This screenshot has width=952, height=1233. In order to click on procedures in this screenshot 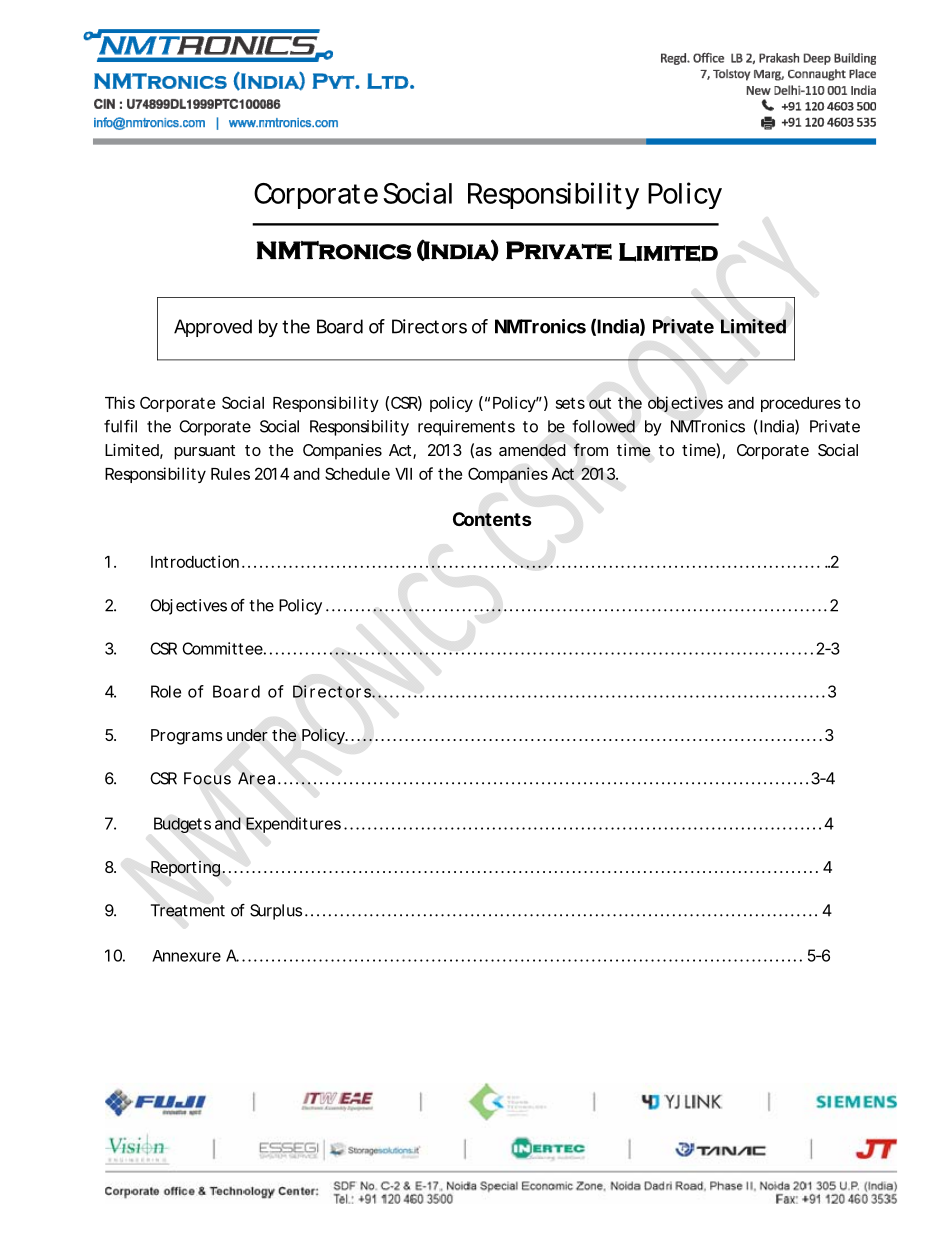, I will do `click(801, 404)`.
